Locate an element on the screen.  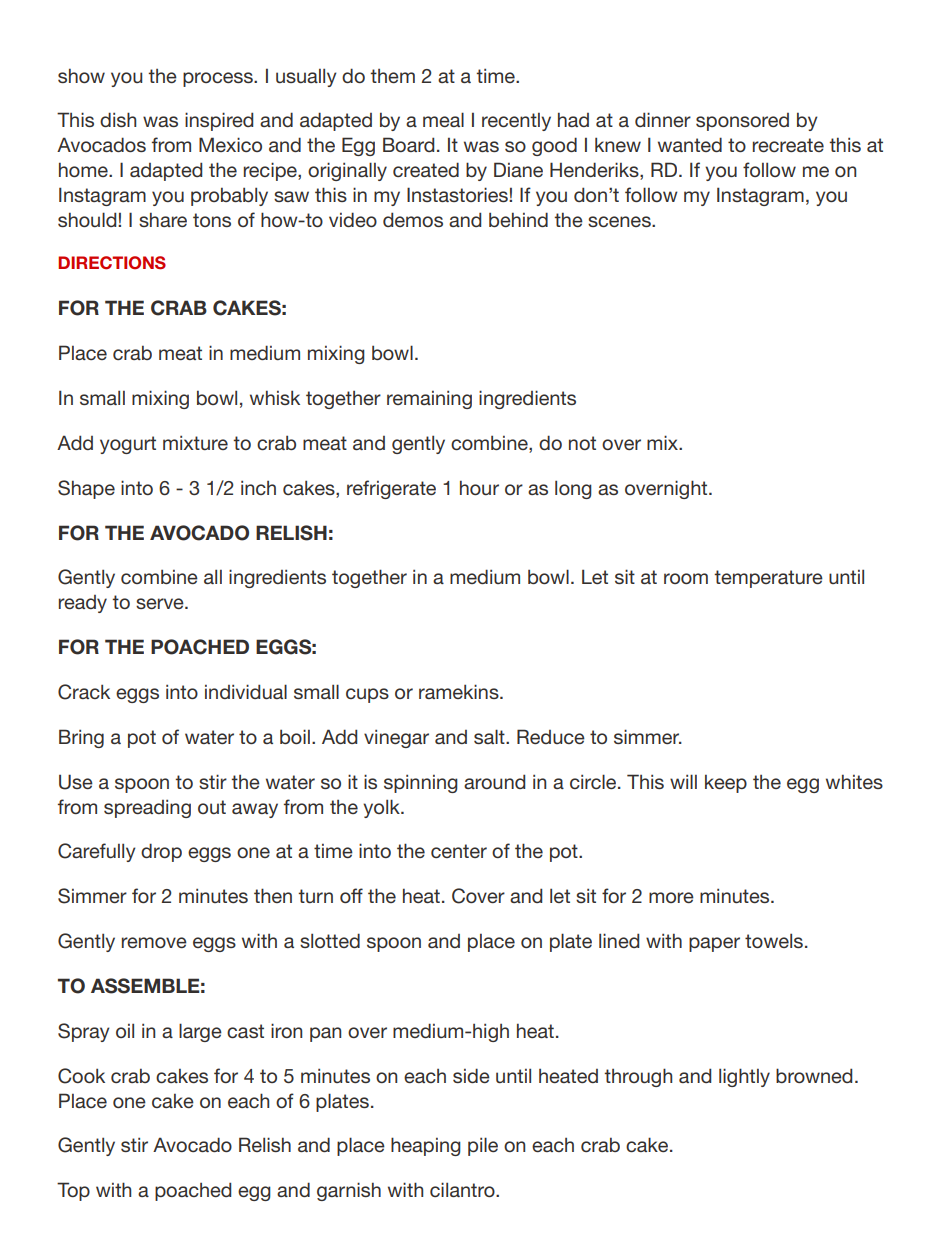
lightly is located at coordinates (744, 1077).
